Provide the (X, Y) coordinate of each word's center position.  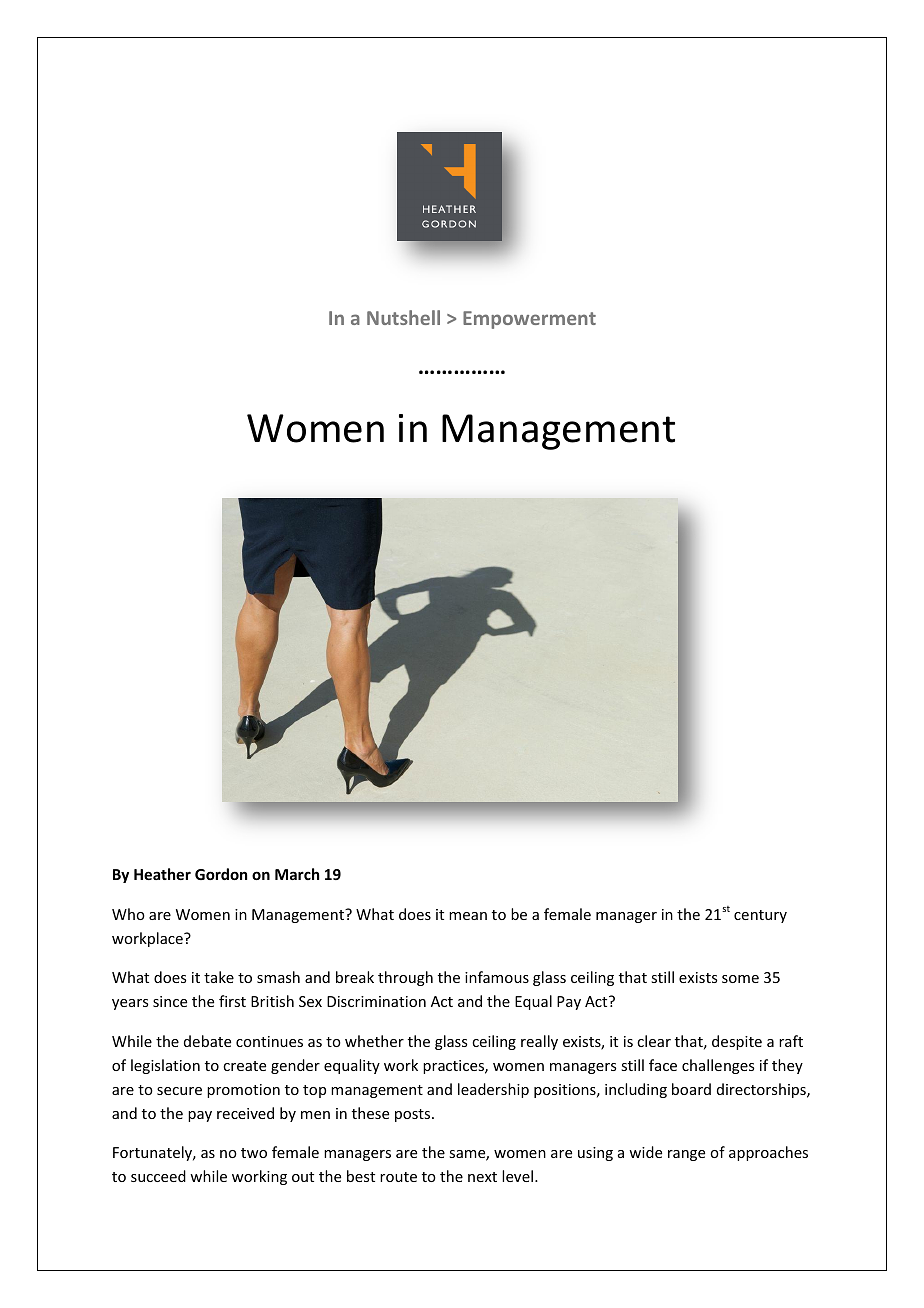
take (219, 977)
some (740, 979)
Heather (162, 874)
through (405, 978)
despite (737, 1042)
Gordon (221, 874)
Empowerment (529, 320)
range (686, 1155)
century (760, 916)
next (482, 1177)
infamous (497, 977)
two (254, 1153)
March (297, 874)
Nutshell (403, 317)
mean (468, 916)
